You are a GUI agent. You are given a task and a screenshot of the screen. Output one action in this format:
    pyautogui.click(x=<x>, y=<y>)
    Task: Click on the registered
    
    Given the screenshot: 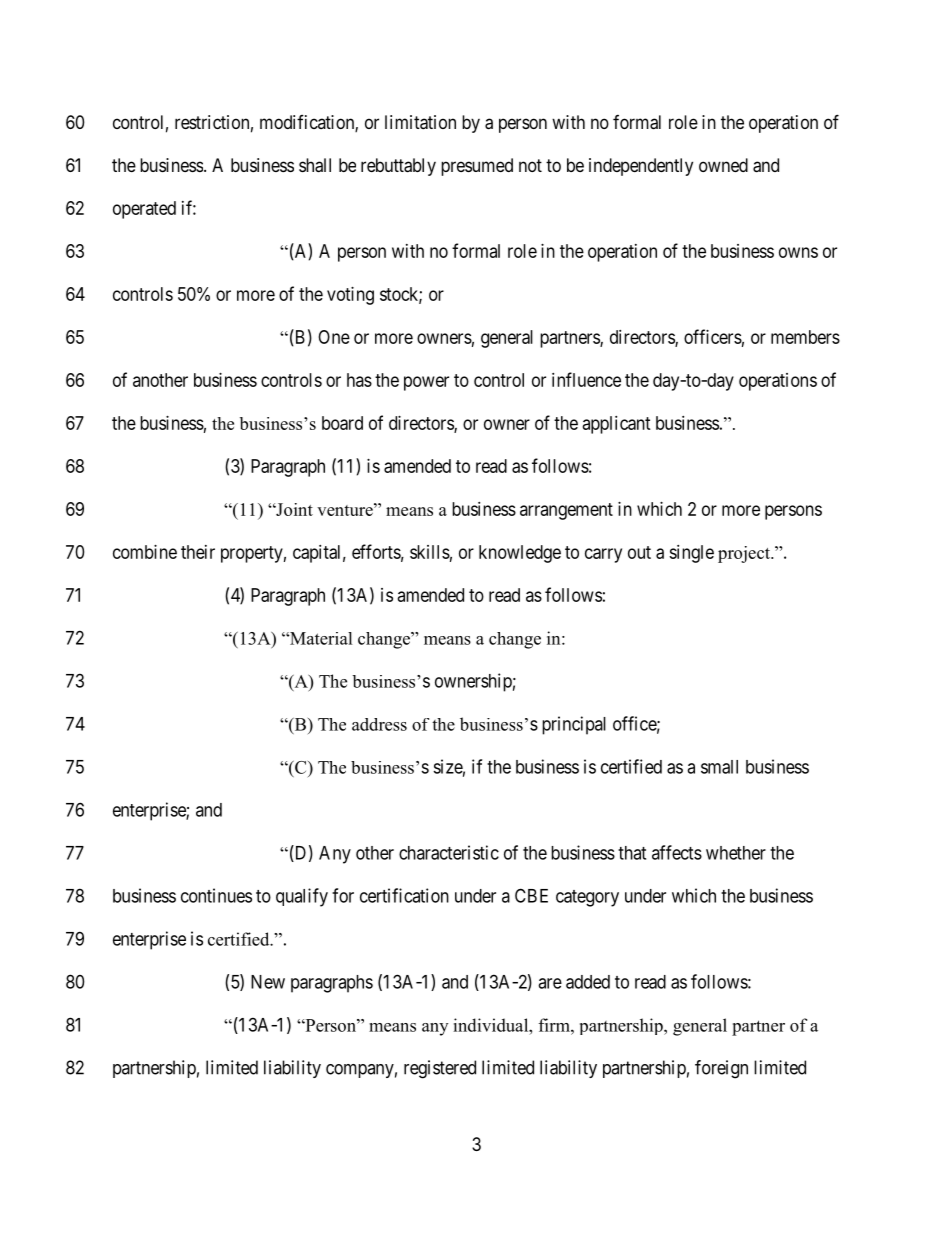 What is the action you would take?
    pyautogui.click(x=440, y=1069)
